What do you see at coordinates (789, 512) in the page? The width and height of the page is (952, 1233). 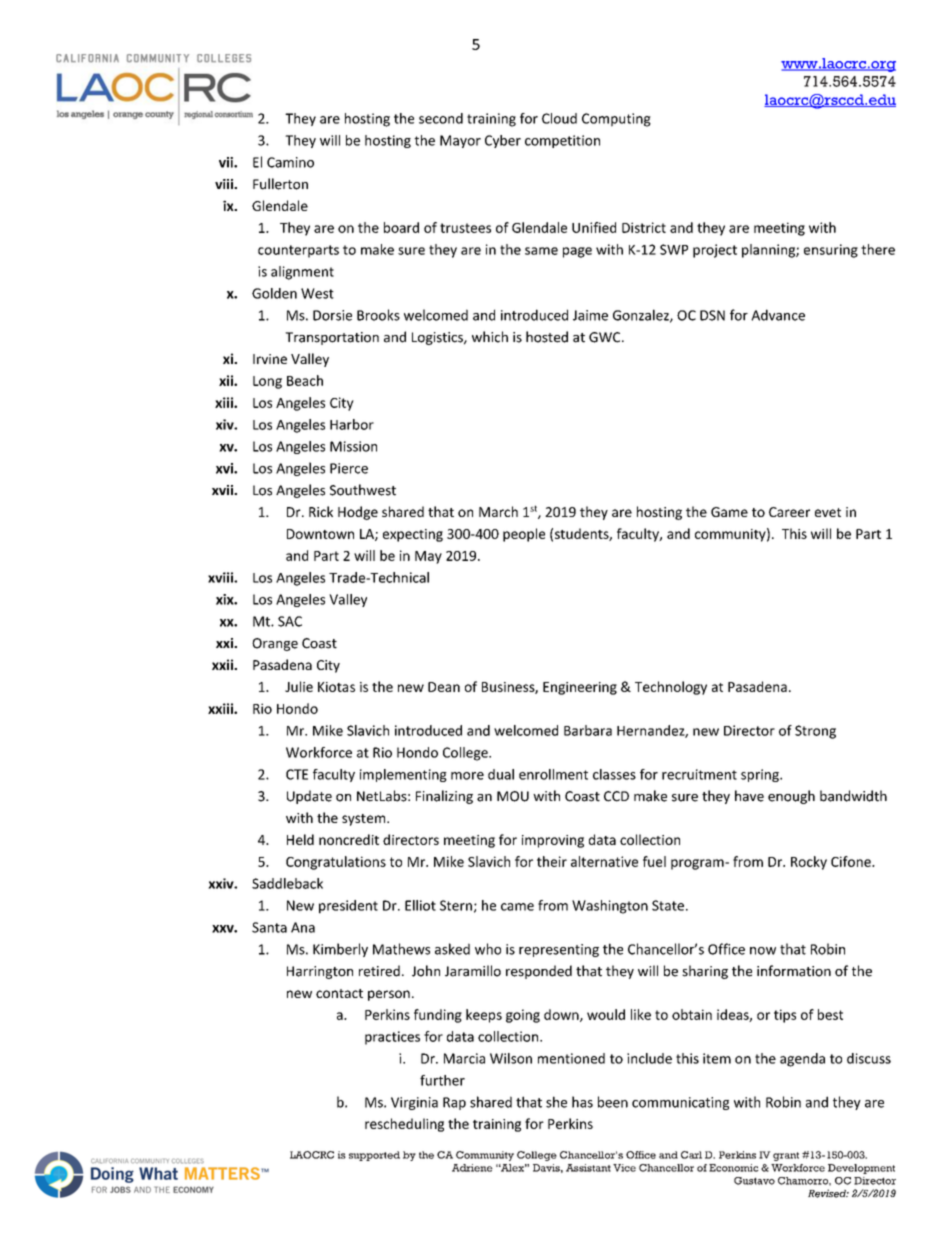 I see `Career` at bounding box center [789, 512].
